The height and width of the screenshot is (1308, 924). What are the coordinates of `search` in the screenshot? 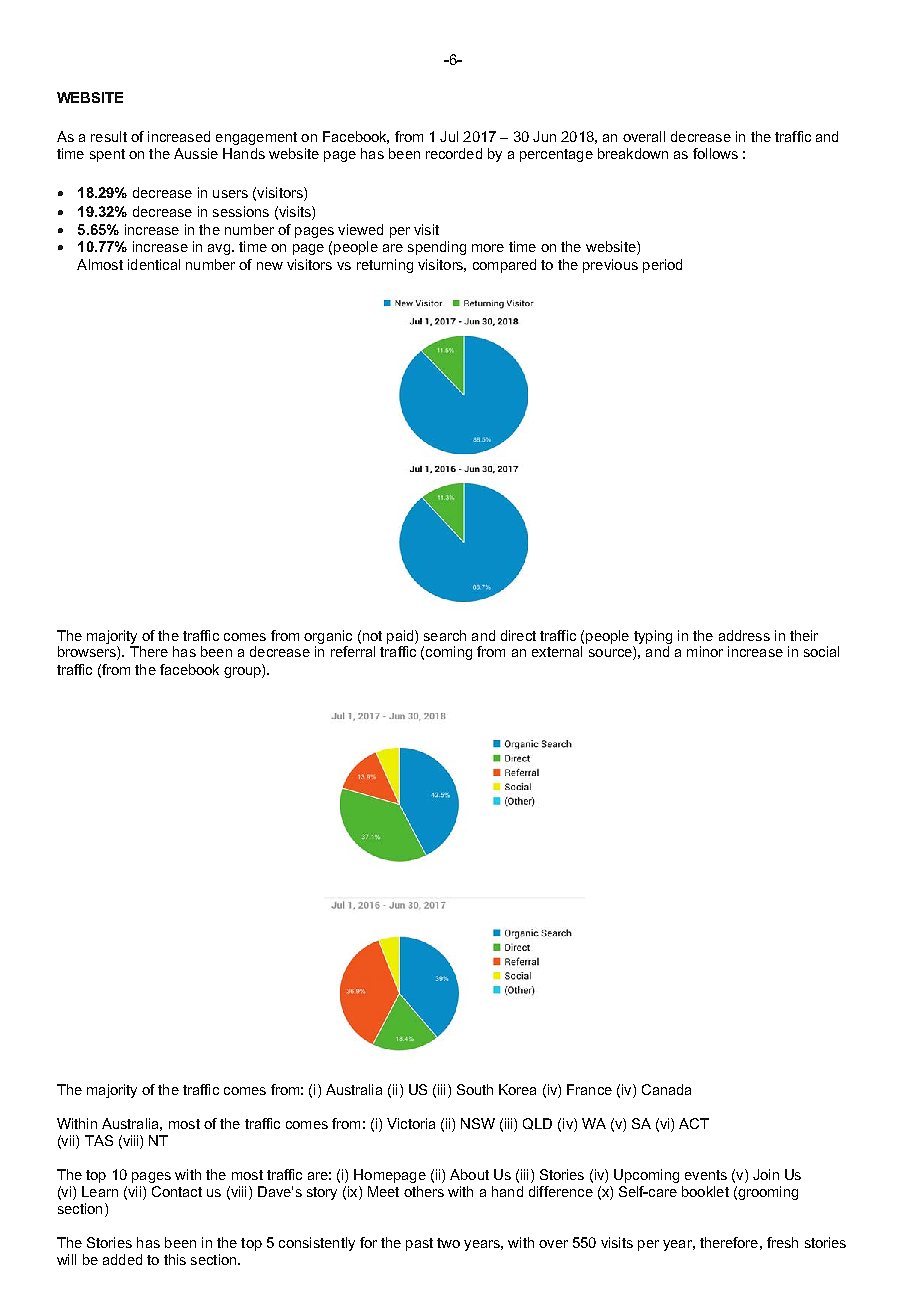 It's located at (445, 635).
